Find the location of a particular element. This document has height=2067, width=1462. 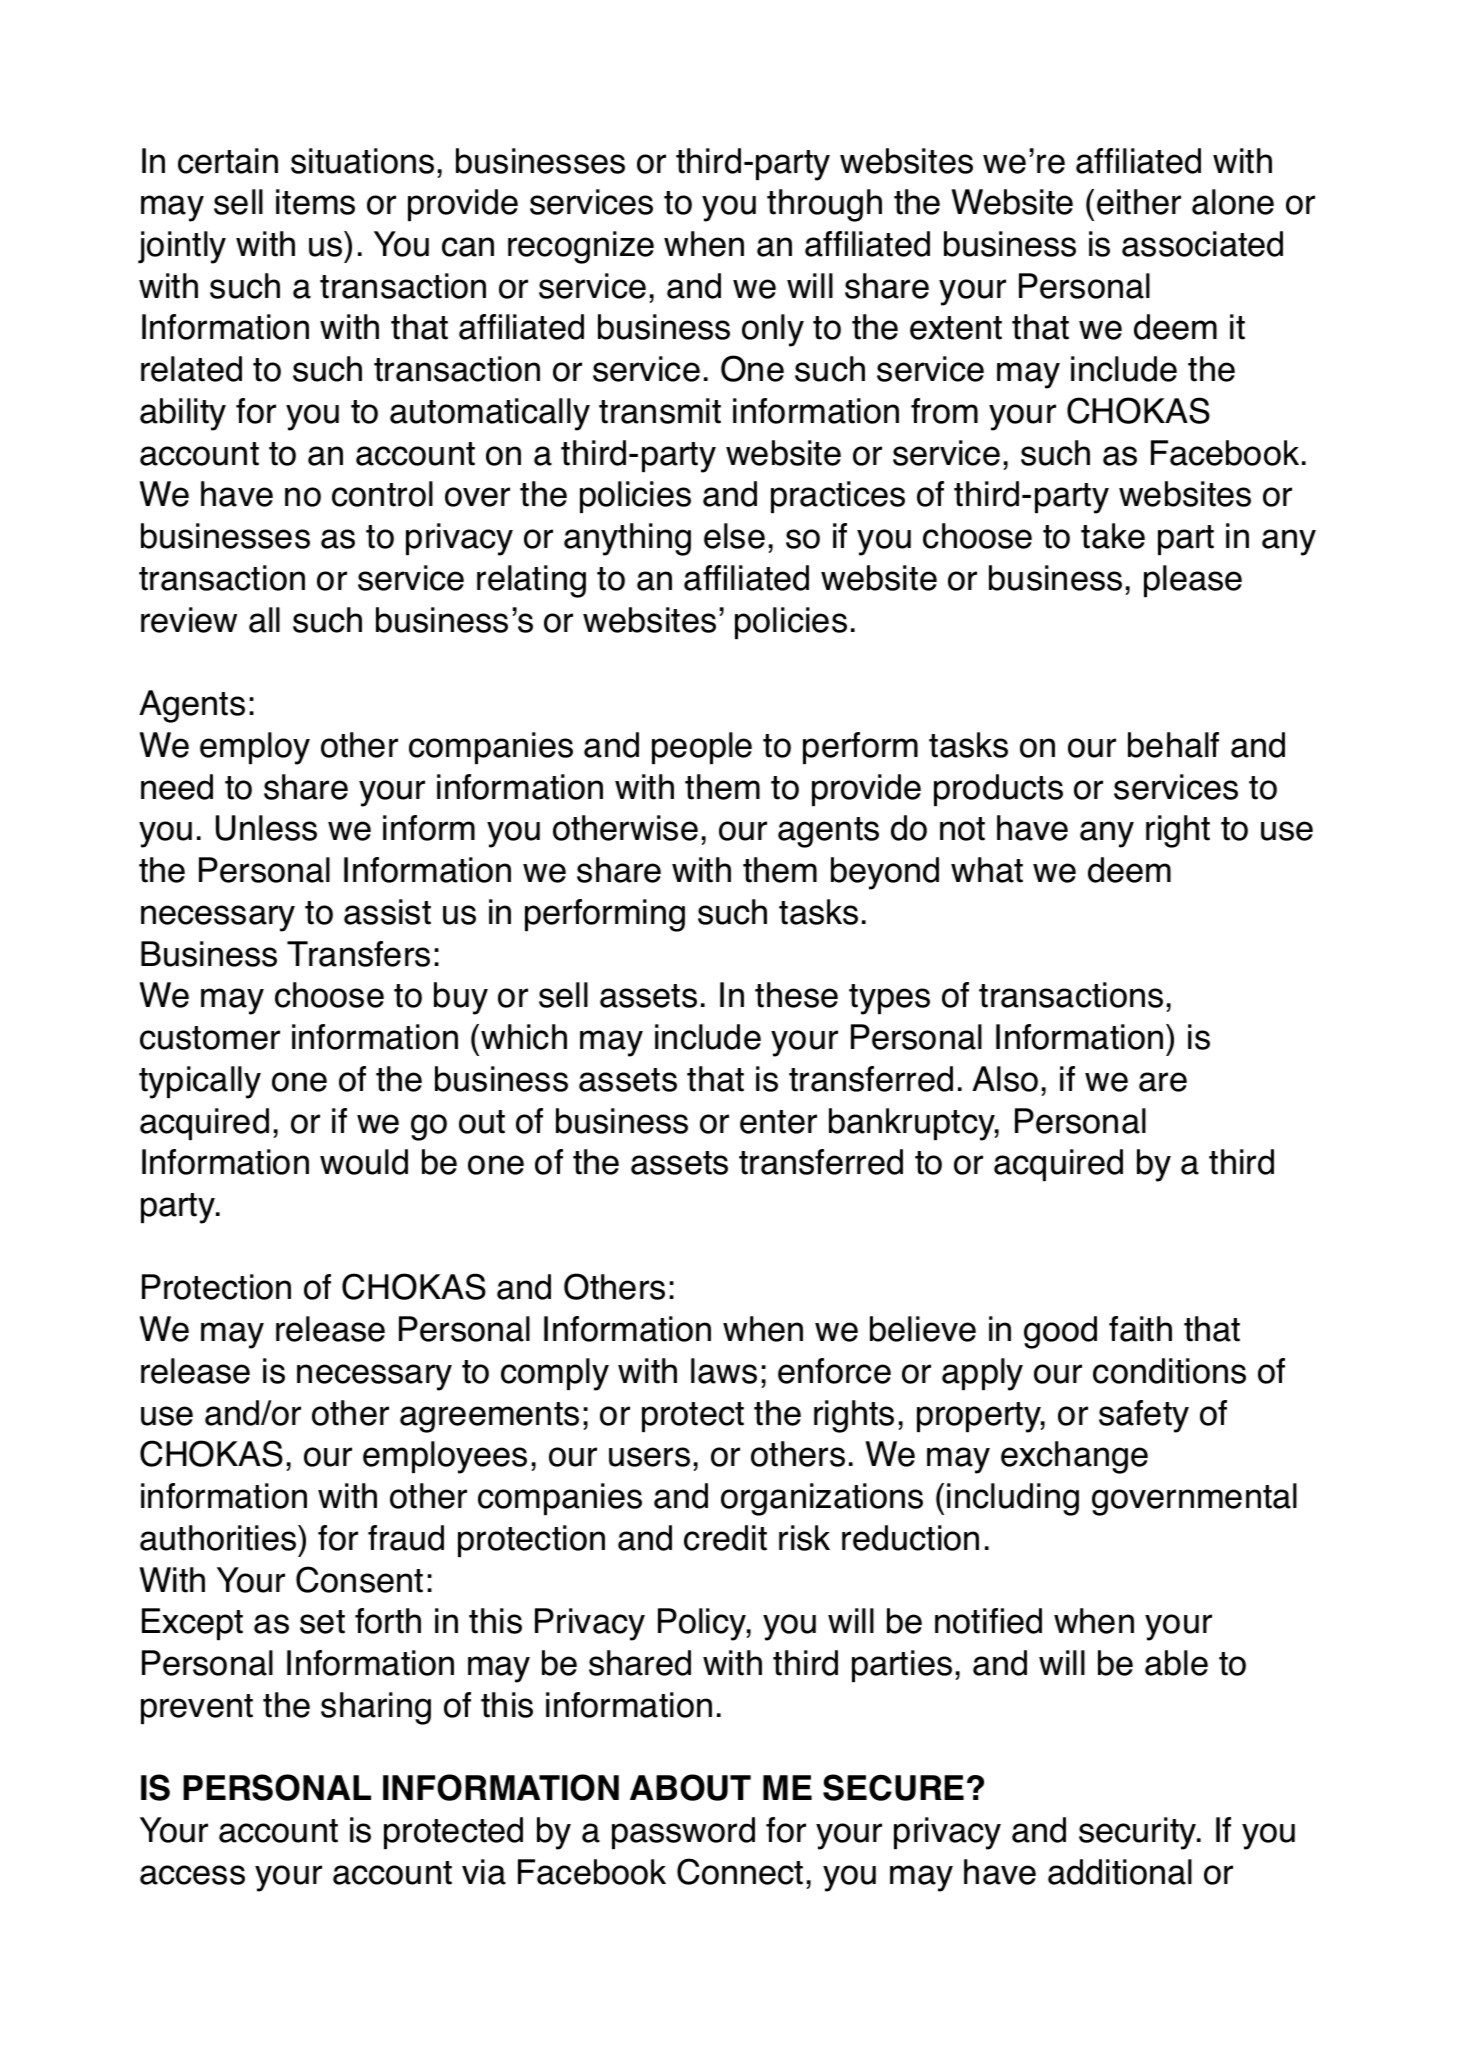

laws is located at coordinates (724, 1371).
